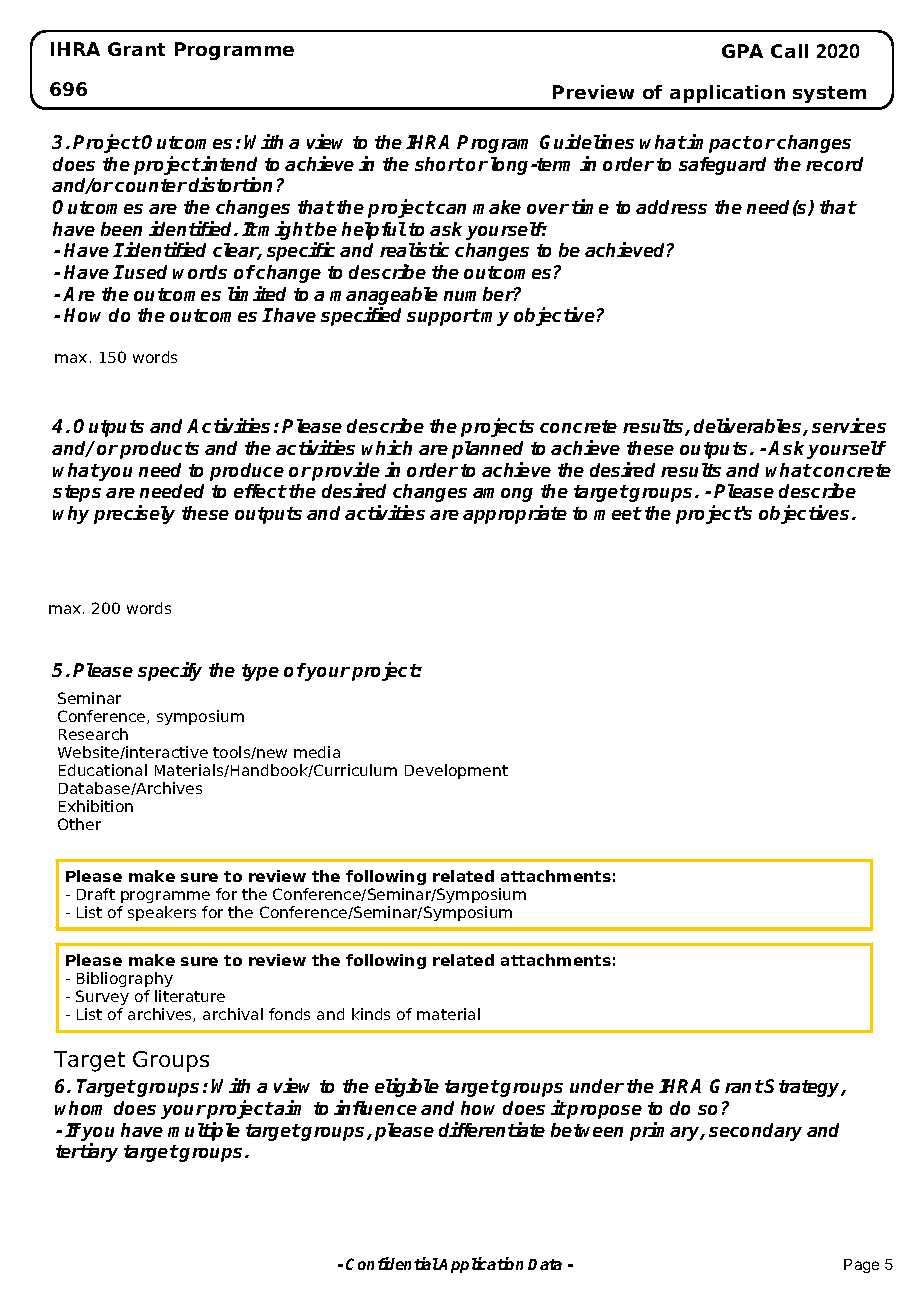 The width and height of the screenshot is (924, 1308). Describe the element at coordinates (159, 450) in the screenshot. I see `products` at that location.
